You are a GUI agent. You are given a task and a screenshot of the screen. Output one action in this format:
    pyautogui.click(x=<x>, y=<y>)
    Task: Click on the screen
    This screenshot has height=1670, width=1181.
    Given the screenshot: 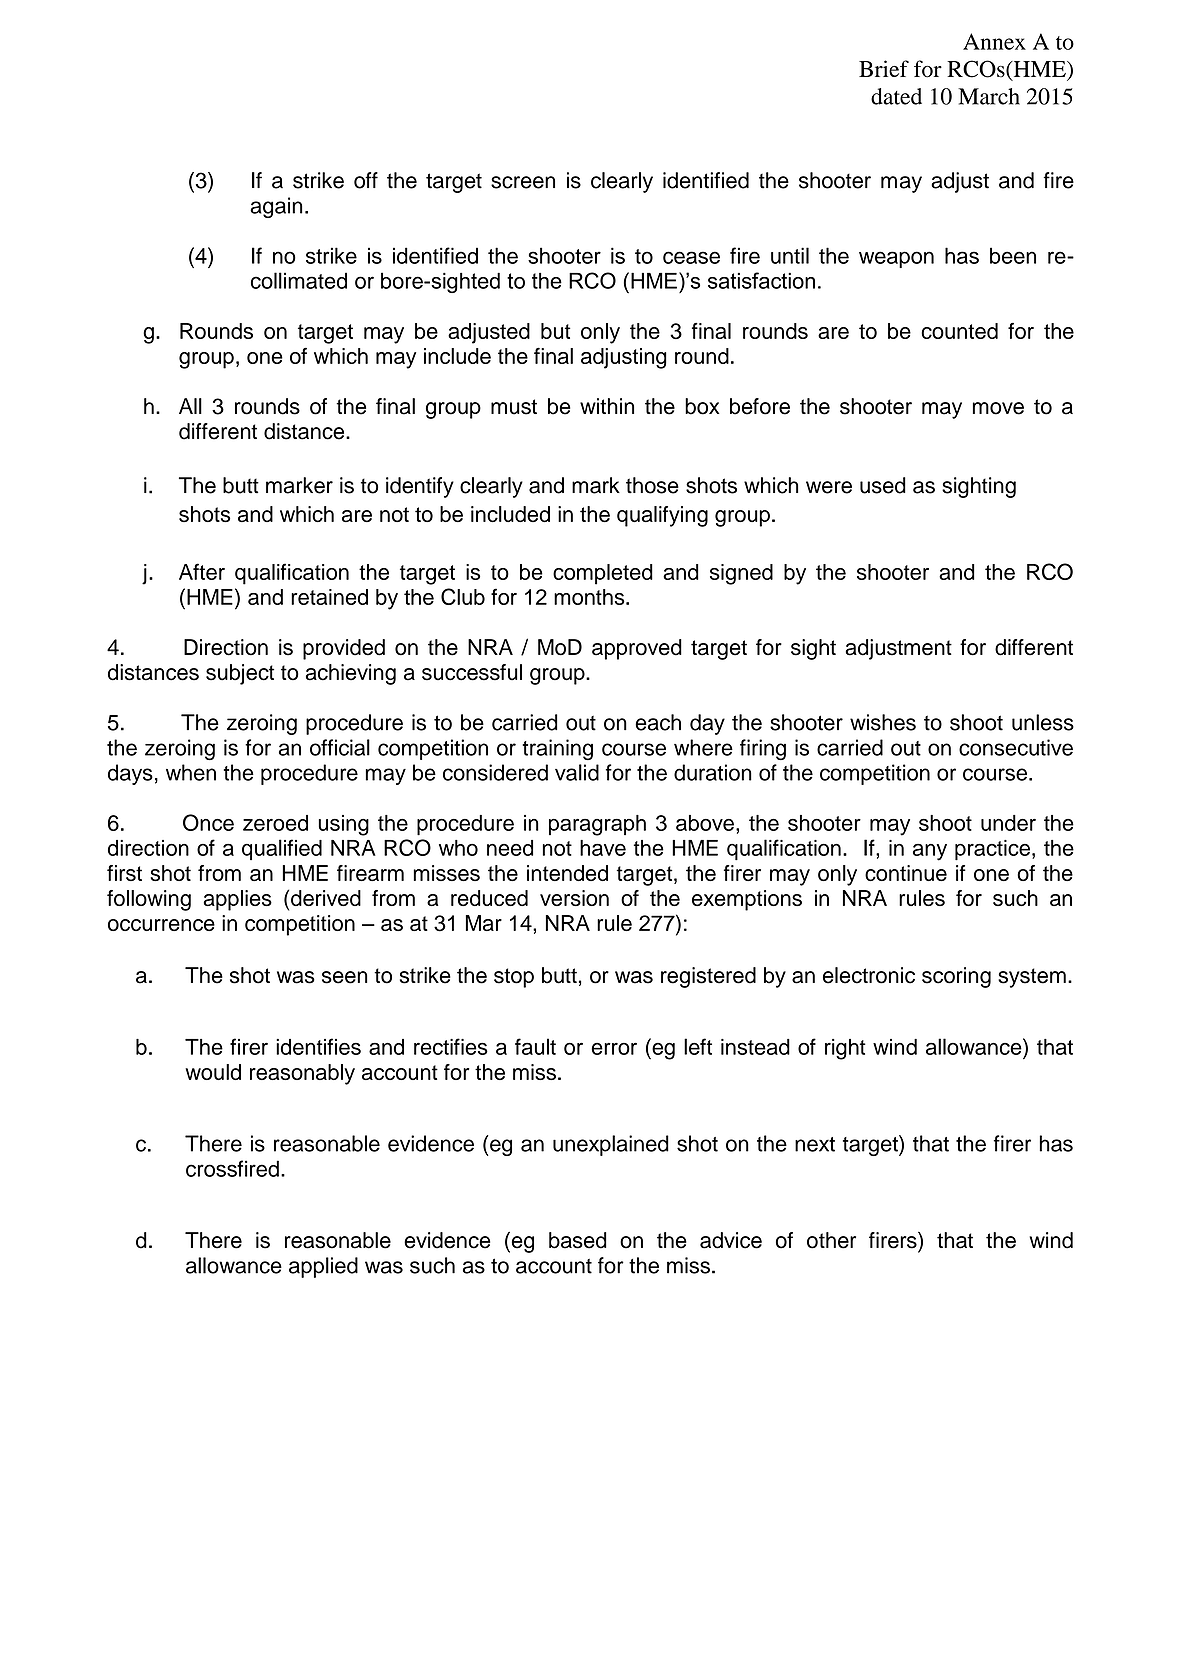 What is the action you would take?
    pyautogui.click(x=523, y=182)
